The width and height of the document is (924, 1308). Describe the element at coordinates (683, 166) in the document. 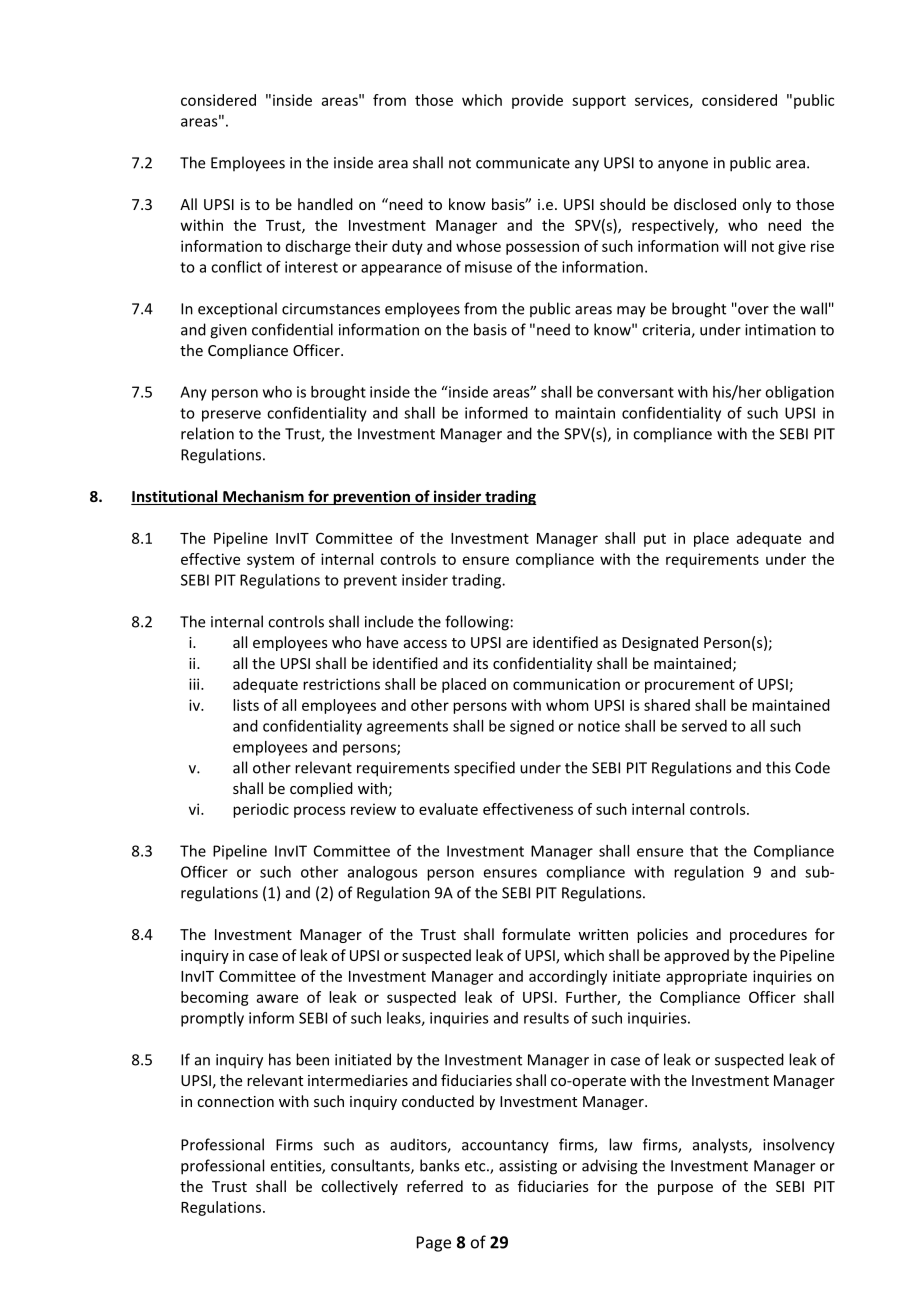

I see `anyone` at that location.
